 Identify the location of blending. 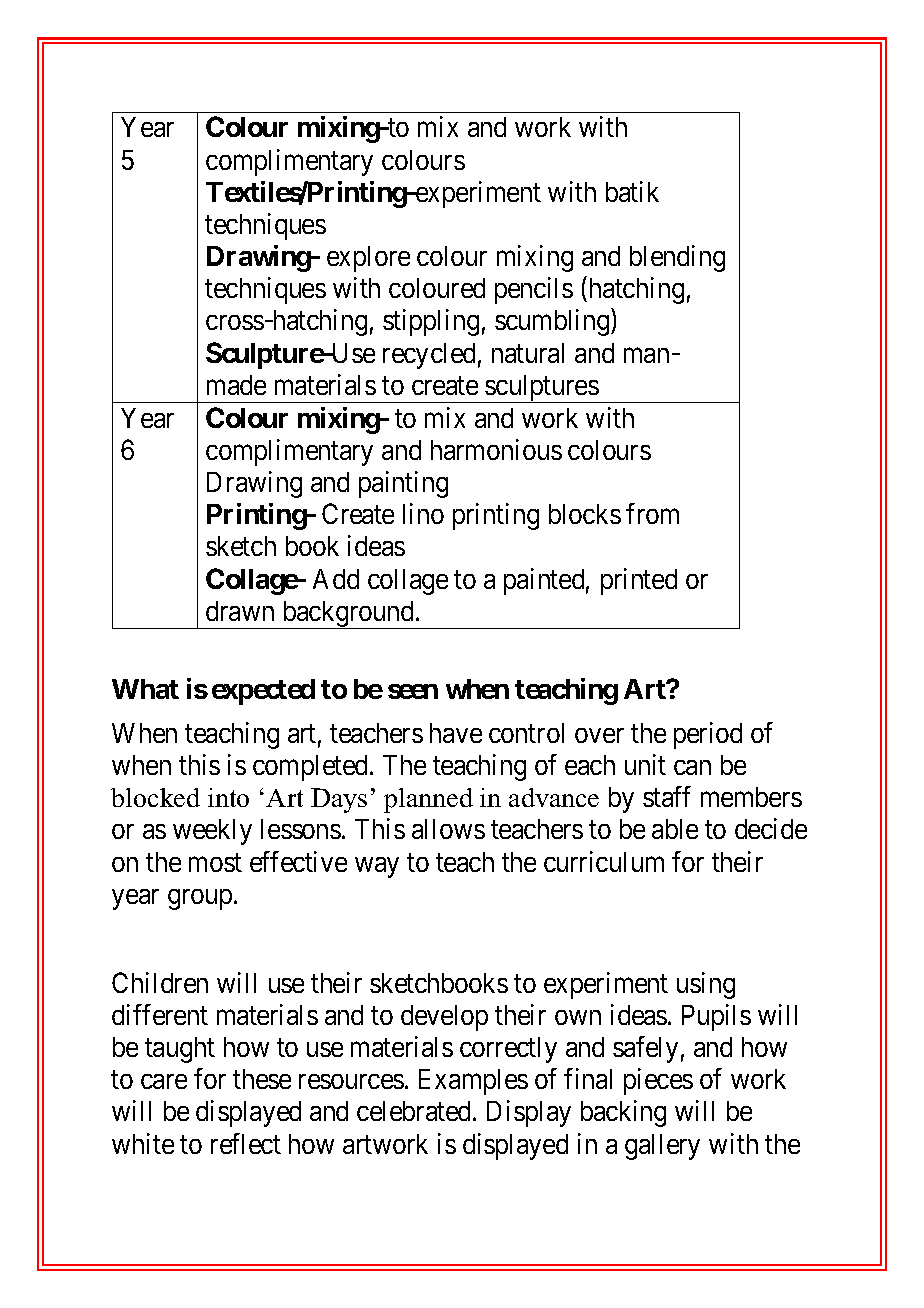
(677, 258).
